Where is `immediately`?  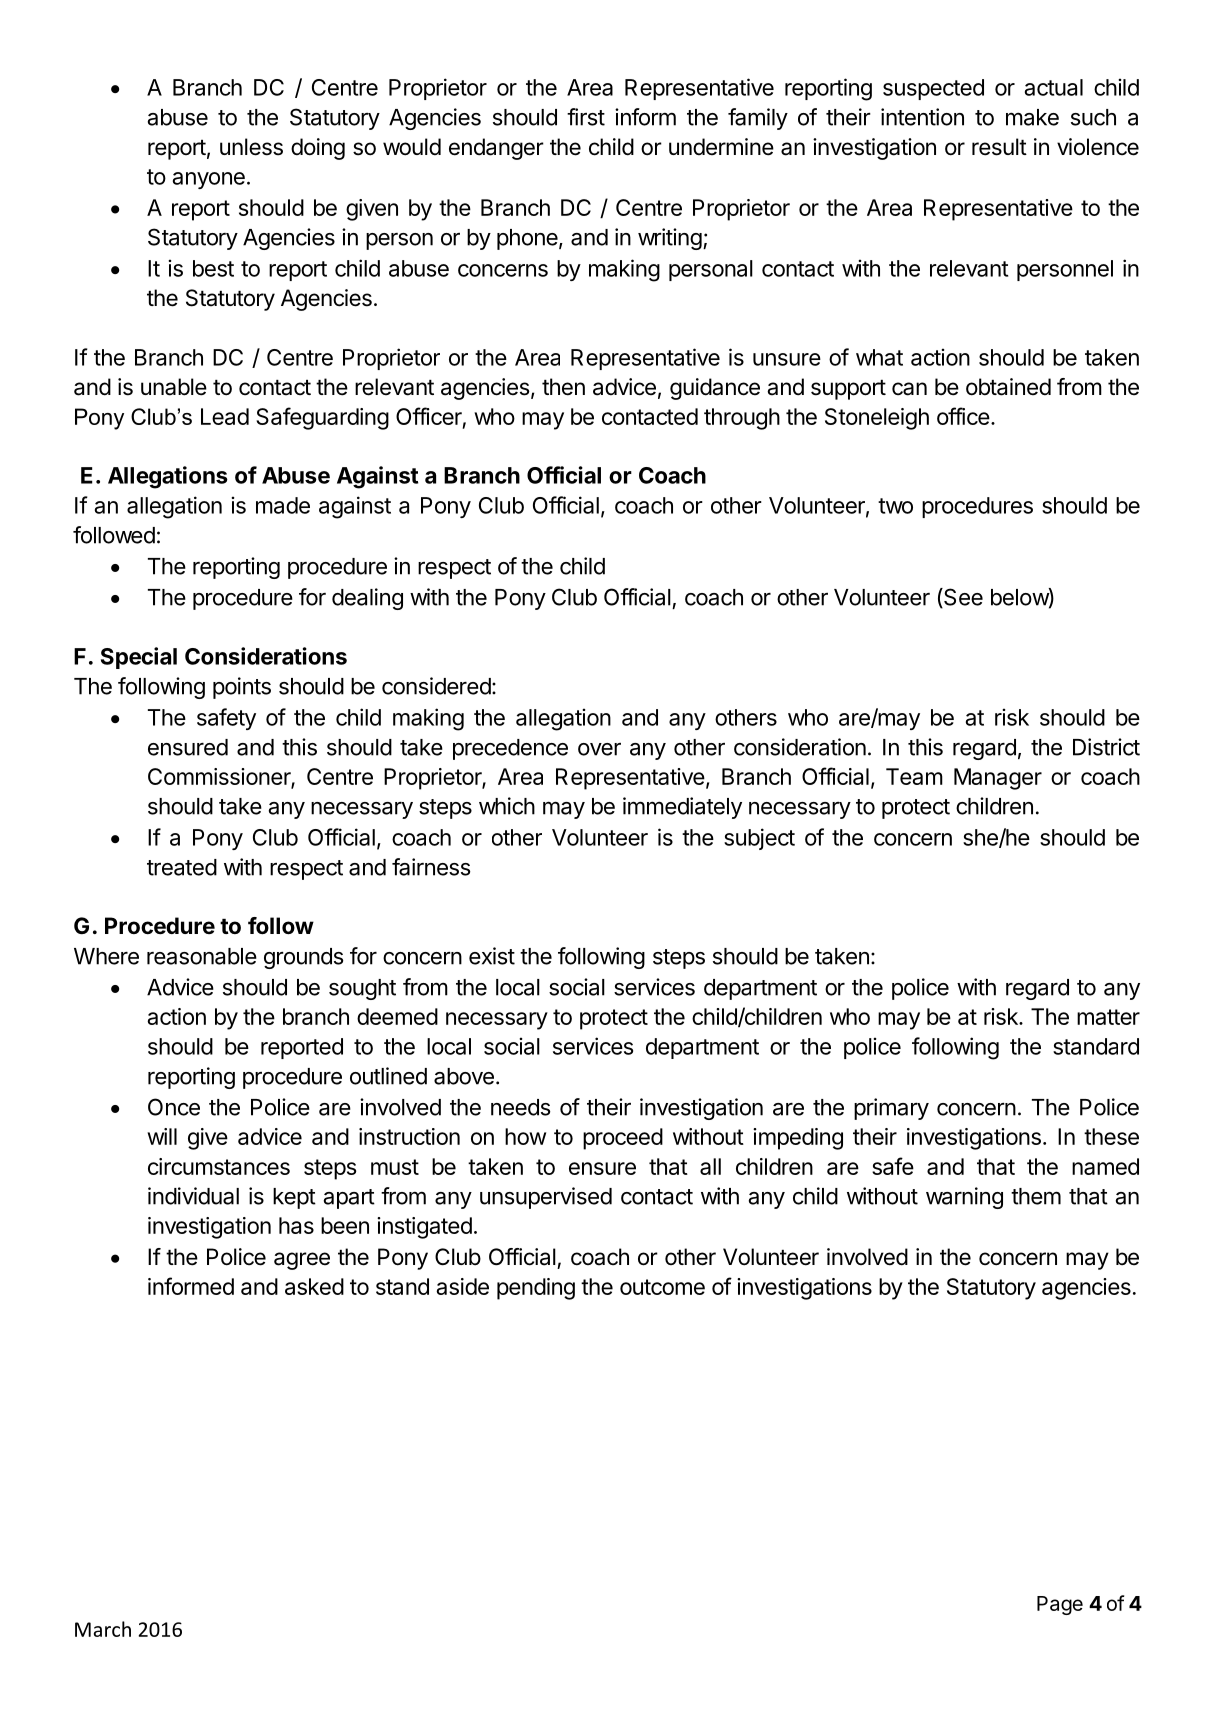
immediately is located at coordinates (682, 808).
